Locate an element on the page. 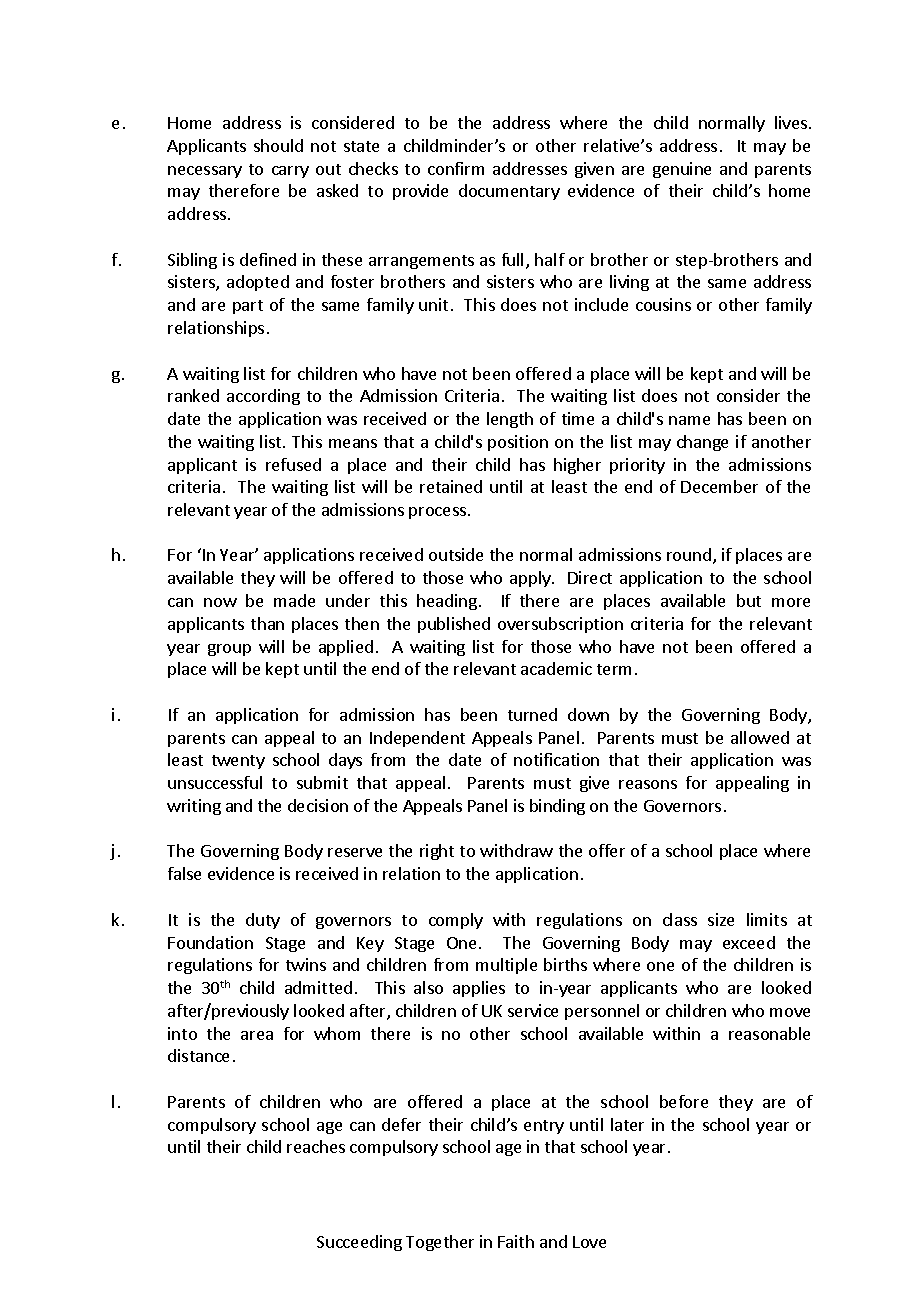  allowed is located at coordinates (760, 737).
